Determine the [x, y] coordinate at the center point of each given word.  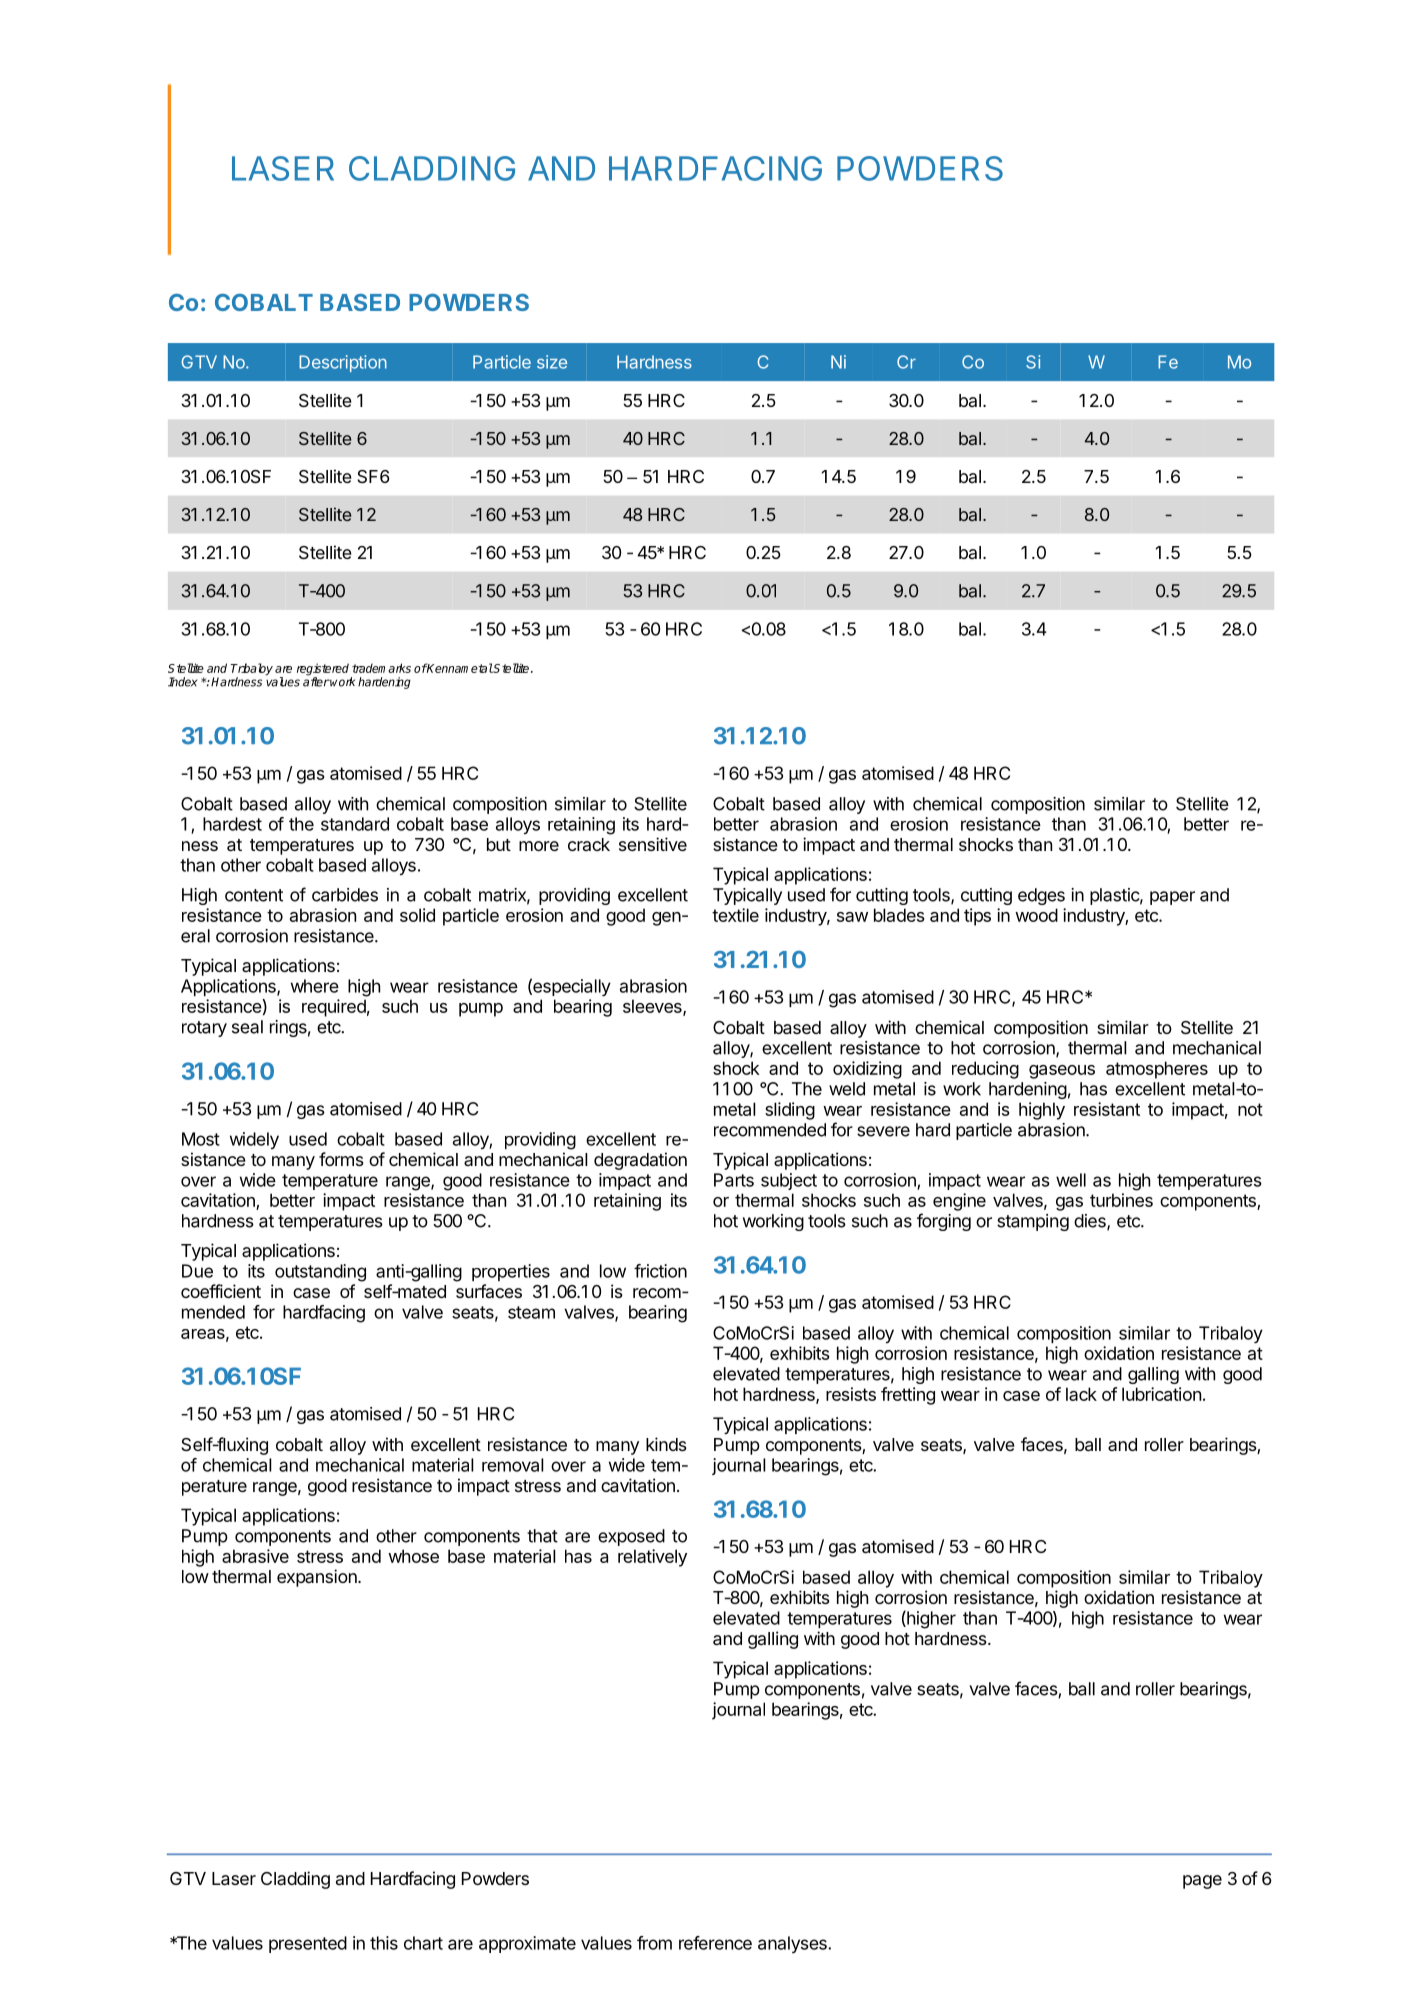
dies [1091, 1222]
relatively [652, 1558]
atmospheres [1157, 1070]
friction [660, 1271]
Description [343, 363]
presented [308, 1944]
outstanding [320, 1273]
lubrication [1161, 1394]
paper [1172, 898]
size [552, 362]
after [316, 681]
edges [1041, 896]
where [315, 986]
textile [735, 915]
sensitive [653, 844]
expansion [318, 1578]
